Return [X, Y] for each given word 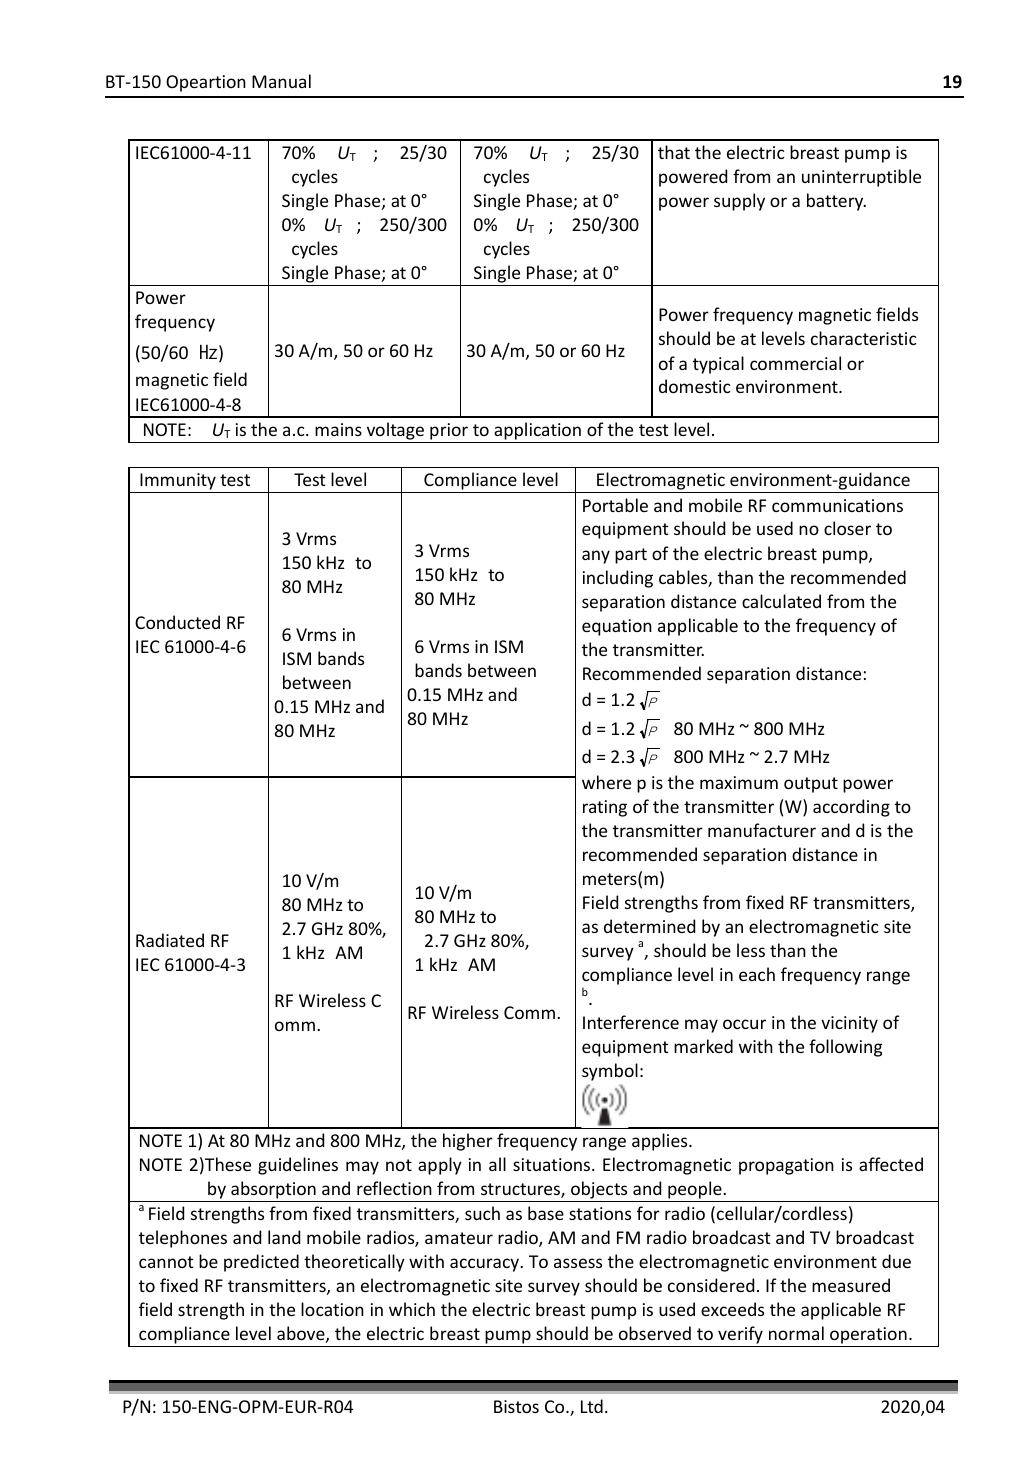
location [332, 1309]
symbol [610, 1072]
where [606, 782]
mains [338, 429]
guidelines [298, 1166]
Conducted [177, 622]
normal [796, 1333]
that [674, 152]
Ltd [592, 1406]
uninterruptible [861, 178]
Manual [281, 81]
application [537, 431]
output [811, 785]
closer [847, 528]
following [846, 1048]
